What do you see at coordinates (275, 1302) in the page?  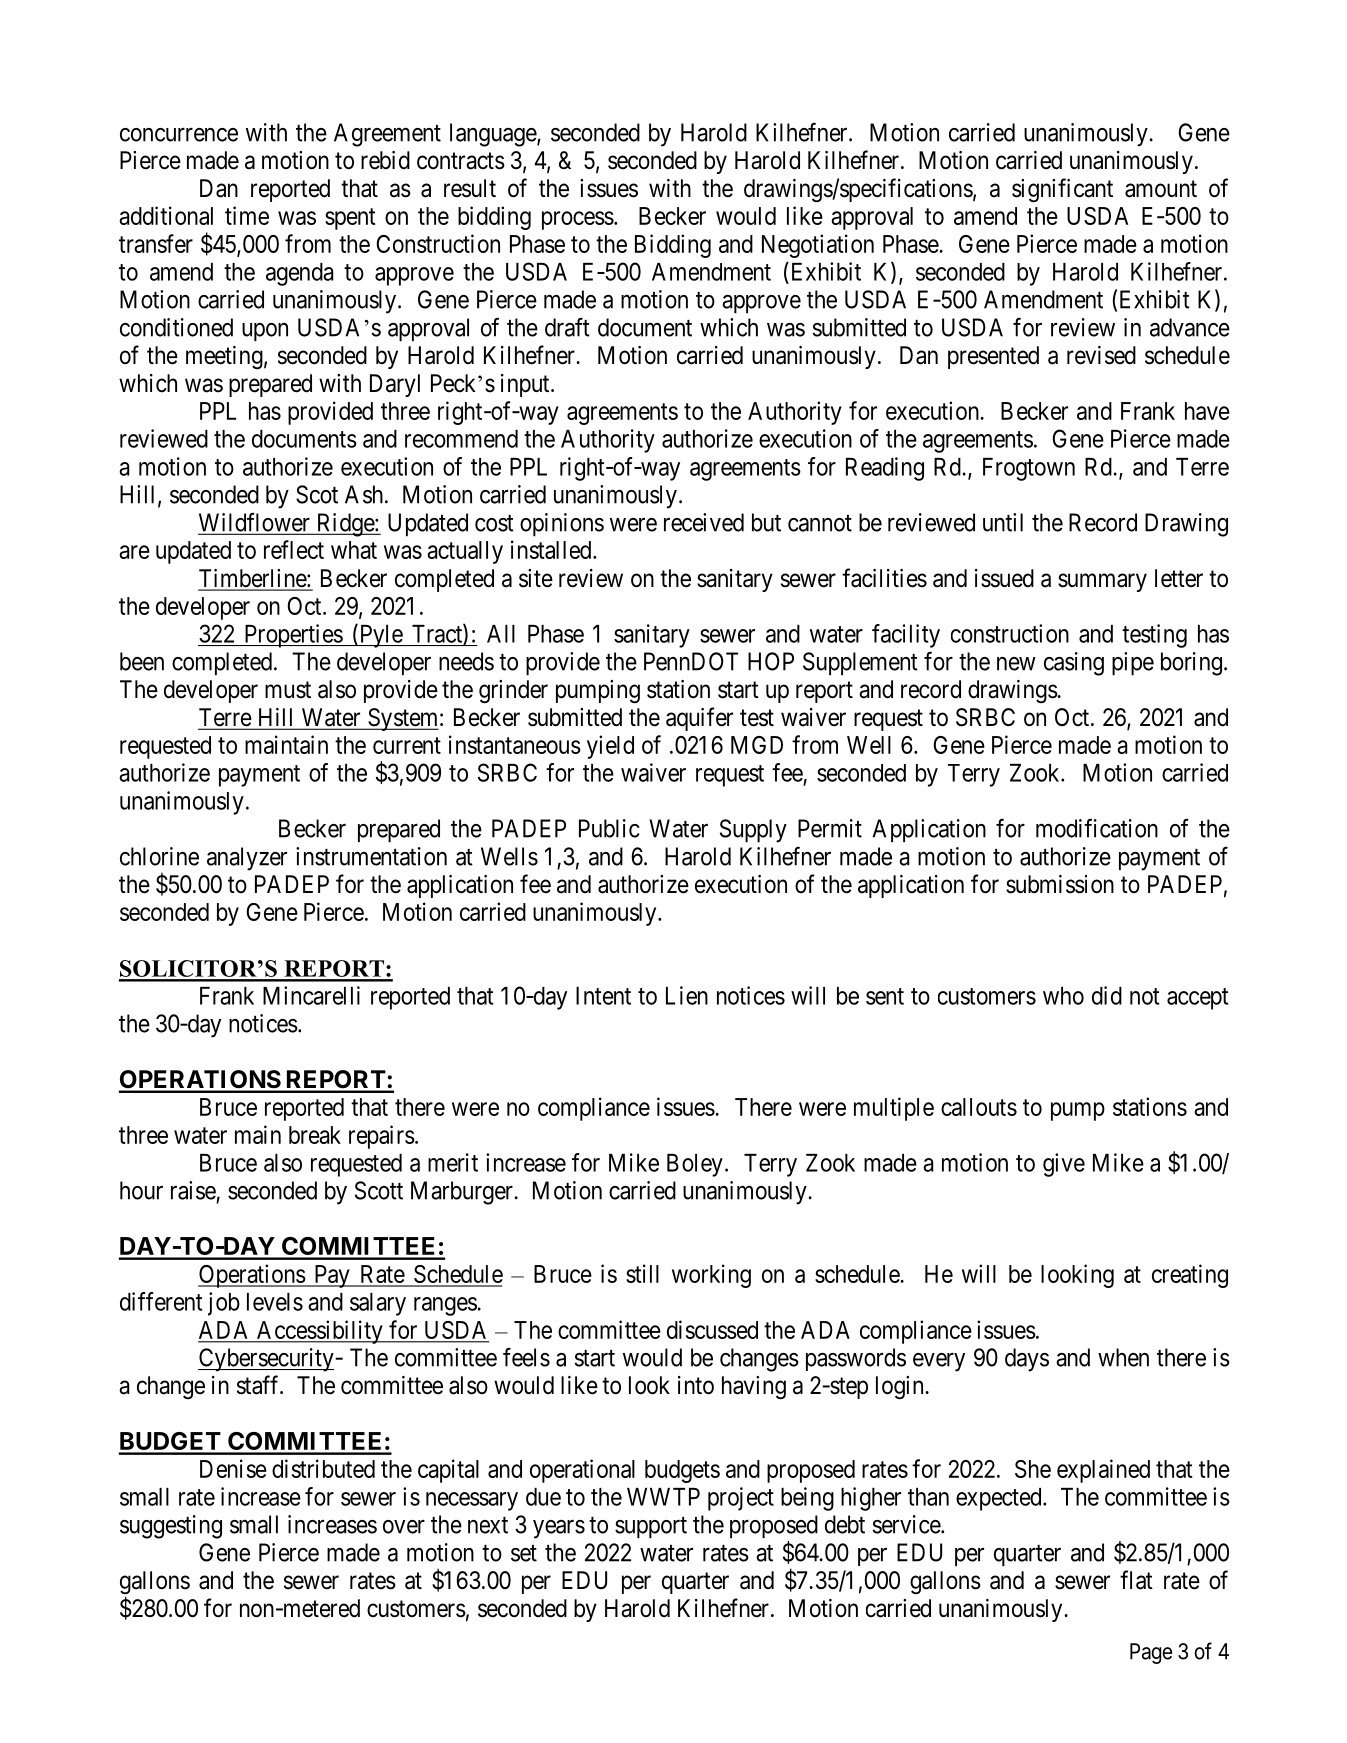 I see `levels` at bounding box center [275, 1302].
